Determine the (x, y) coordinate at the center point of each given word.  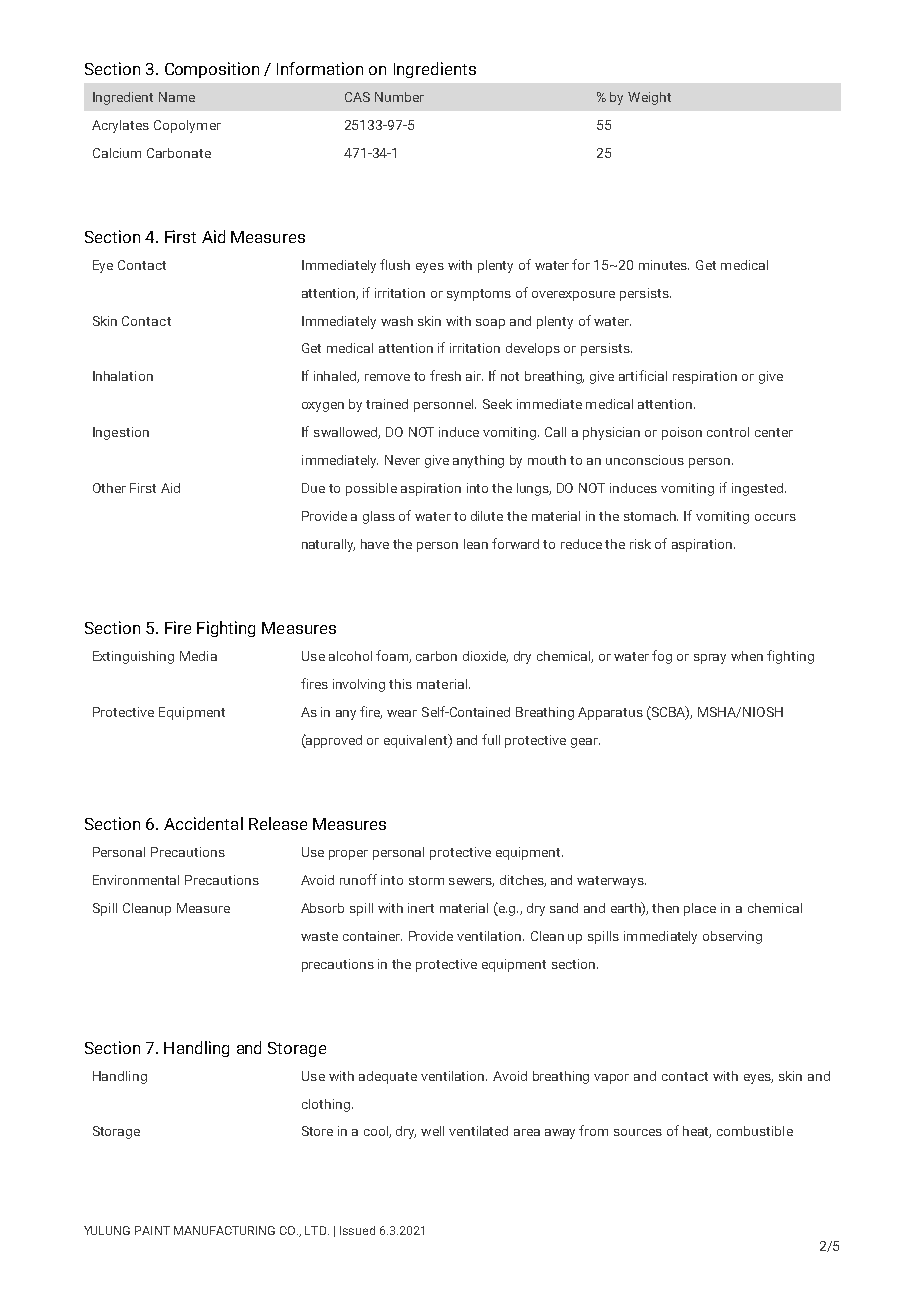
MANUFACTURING (224, 1230)
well (432, 1131)
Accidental (203, 823)
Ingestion (121, 433)
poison (682, 433)
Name (177, 97)
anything (478, 461)
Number (399, 97)
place (700, 909)
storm (426, 880)
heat (697, 1132)
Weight (649, 98)
